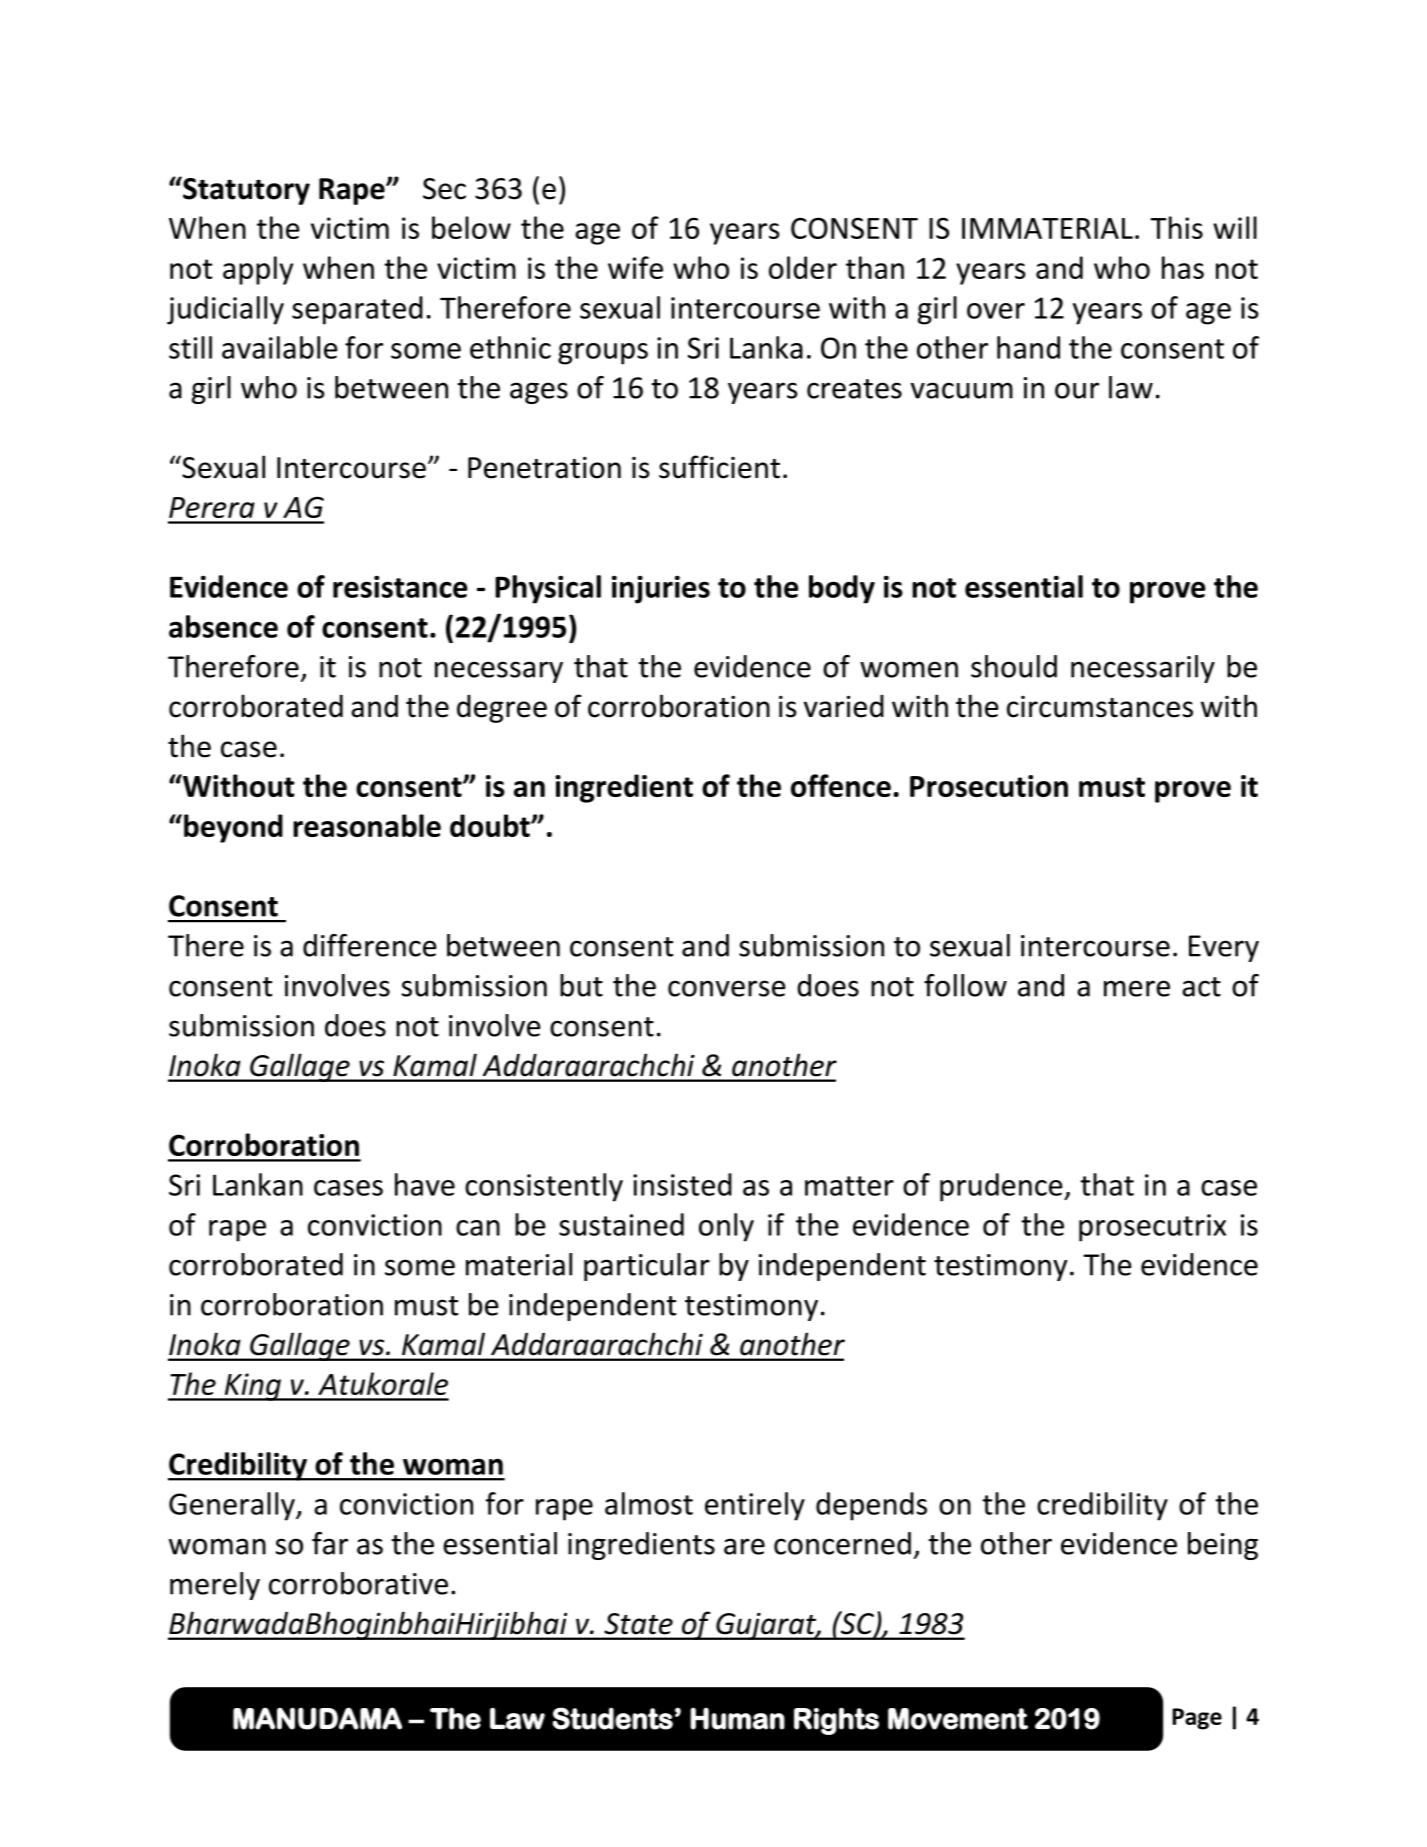  Describe the element at coordinates (358, 1583) in the screenshot. I see `corroborative` at that location.
